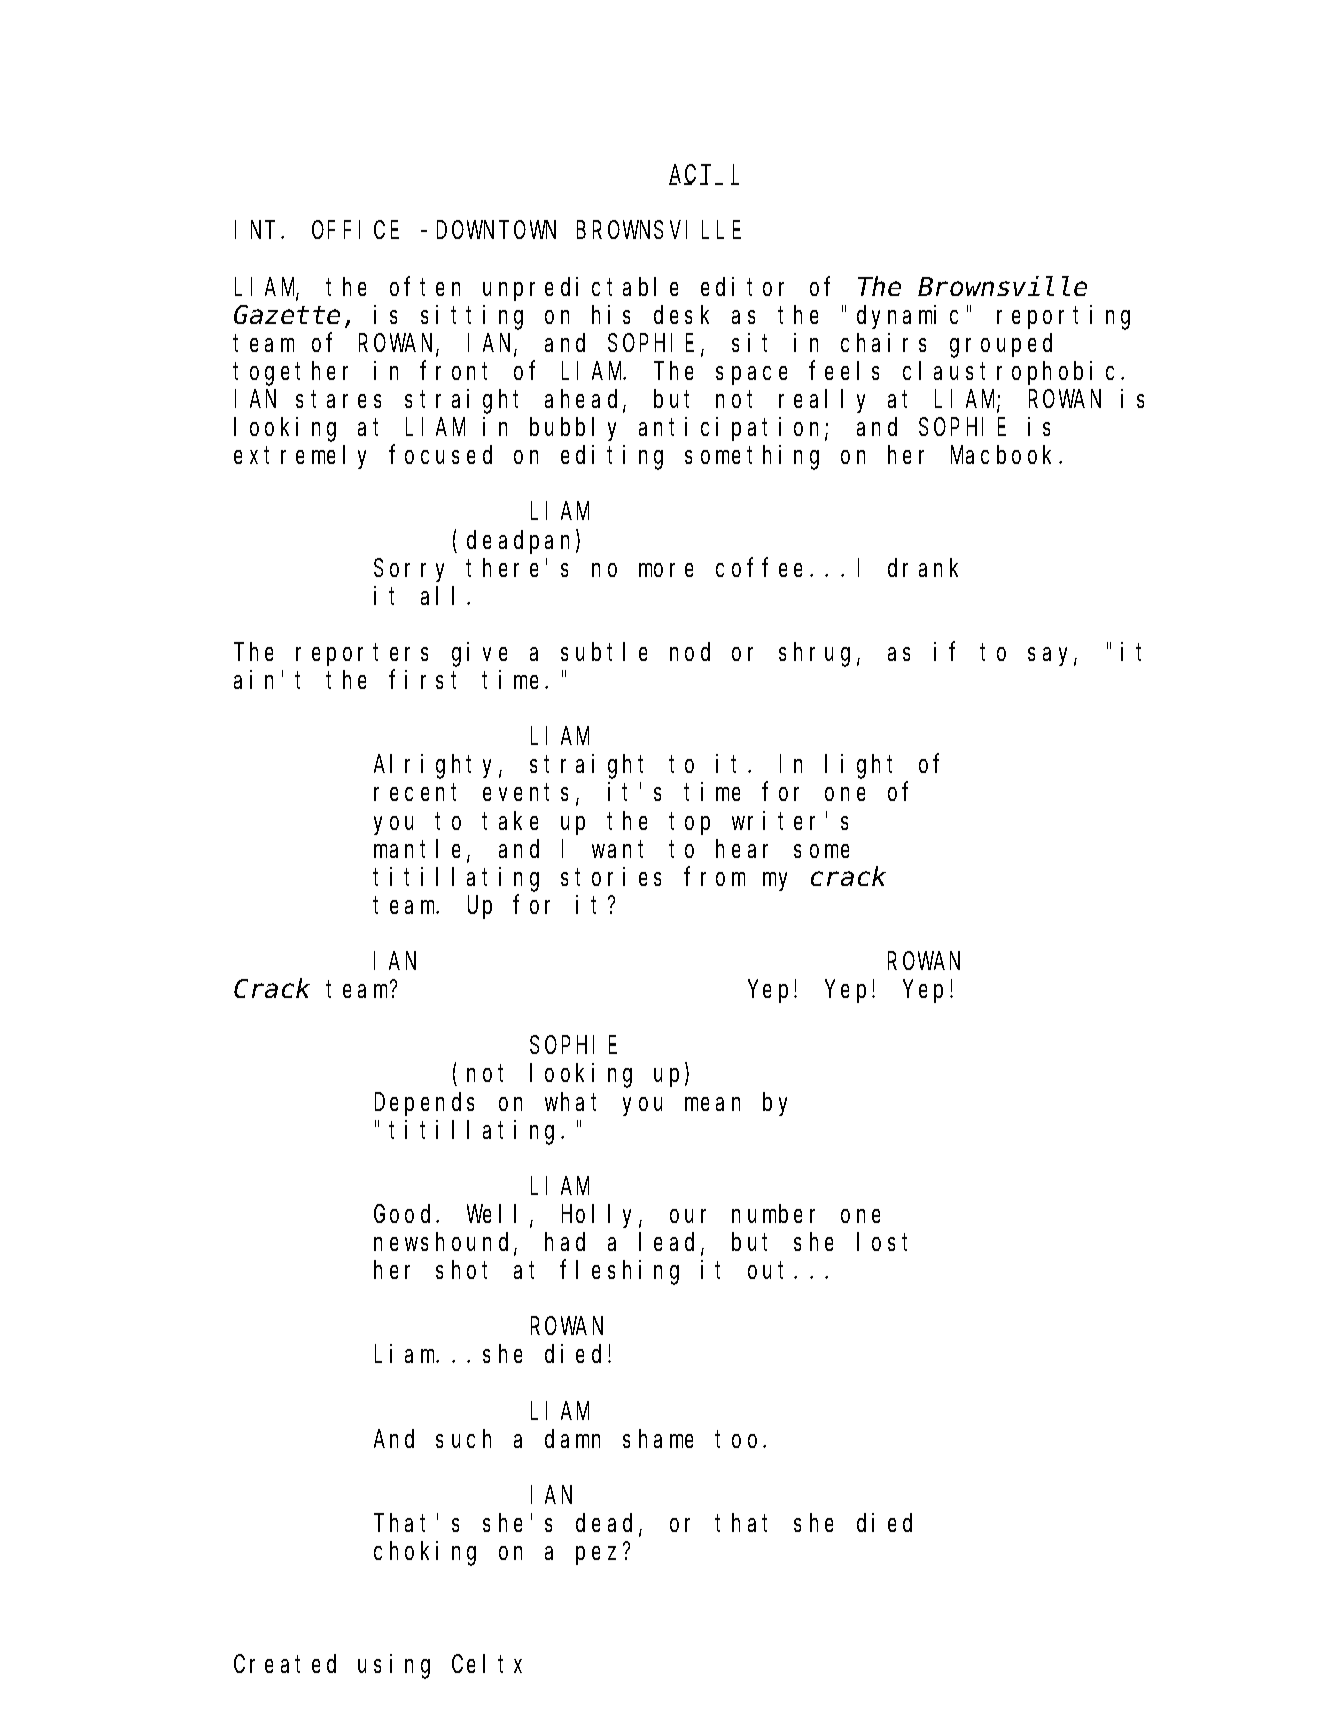 This screenshot has width=1323, height=1712. Describe the element at coordinates (740, 1439) in the screenshot. I see `too` at that location.
